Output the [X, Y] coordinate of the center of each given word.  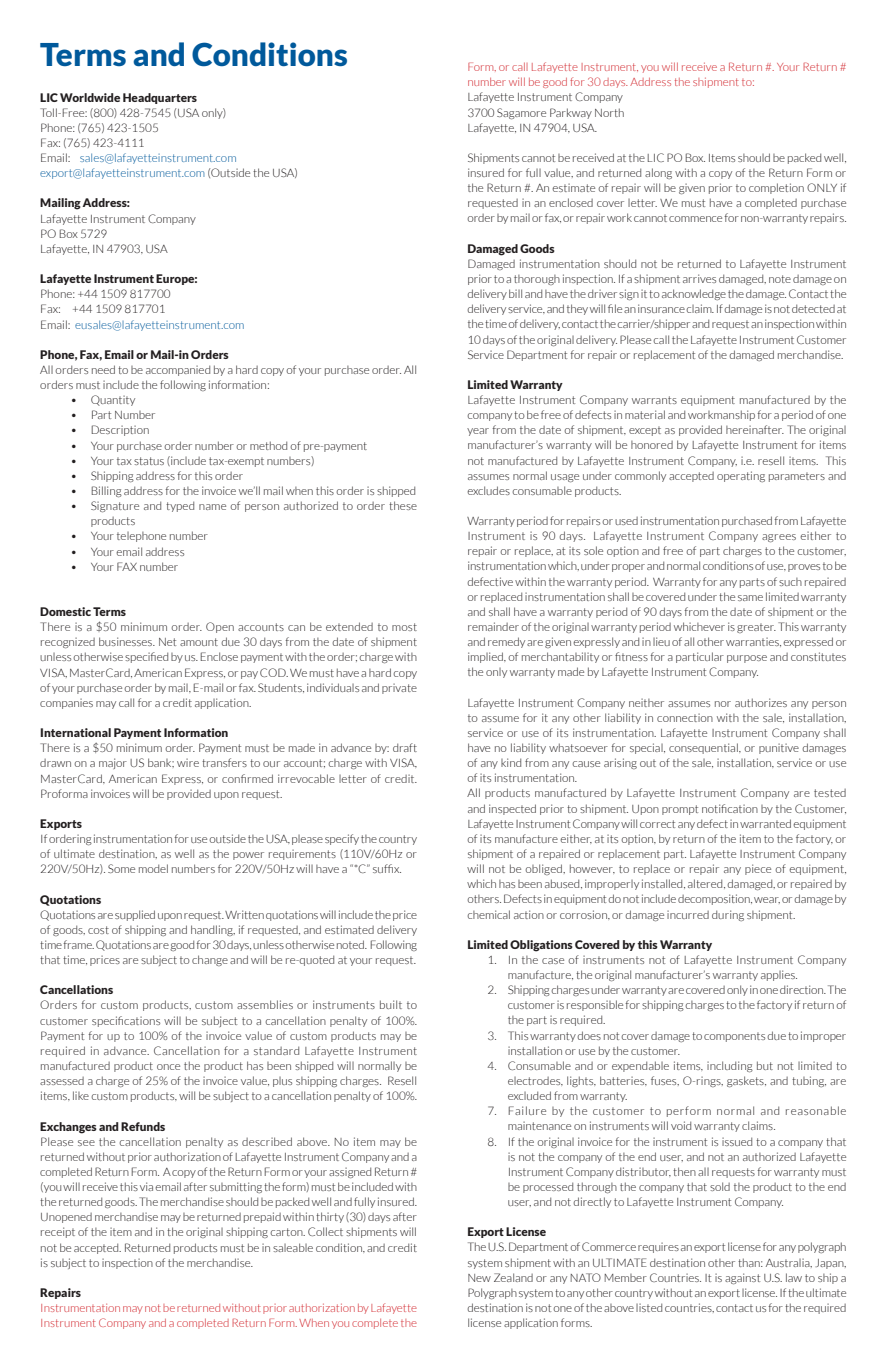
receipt [58, 1232]
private [399, 689]
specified [146, 657]
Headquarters [160, 98]
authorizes [761, 702]
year [478, 432]
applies [779, 975]
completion [776, 188]
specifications [126, 1021]
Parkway [571, 113]
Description [120, 430]
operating [741, 476]
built [391, 1004]
